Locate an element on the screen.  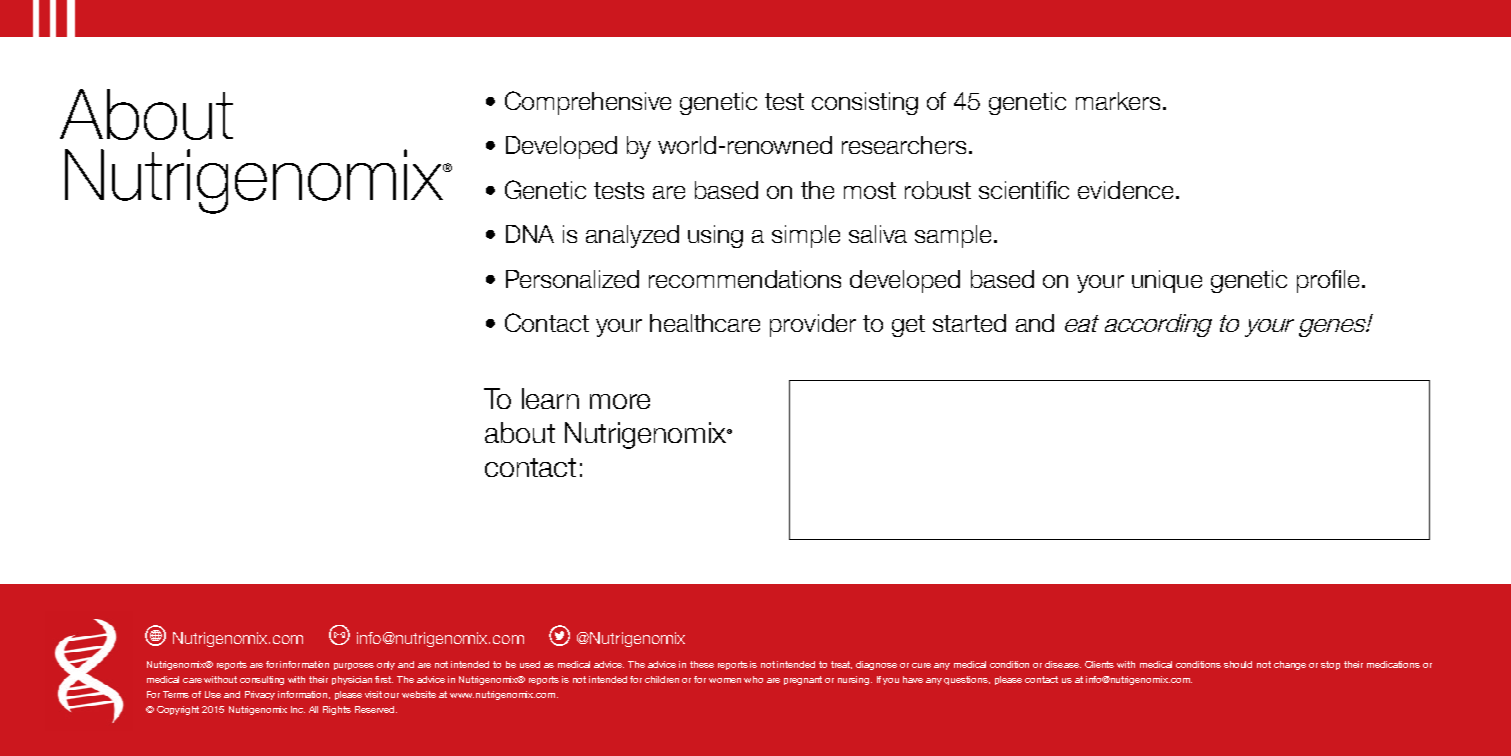
markers is located at coordinates (1118, 101).
